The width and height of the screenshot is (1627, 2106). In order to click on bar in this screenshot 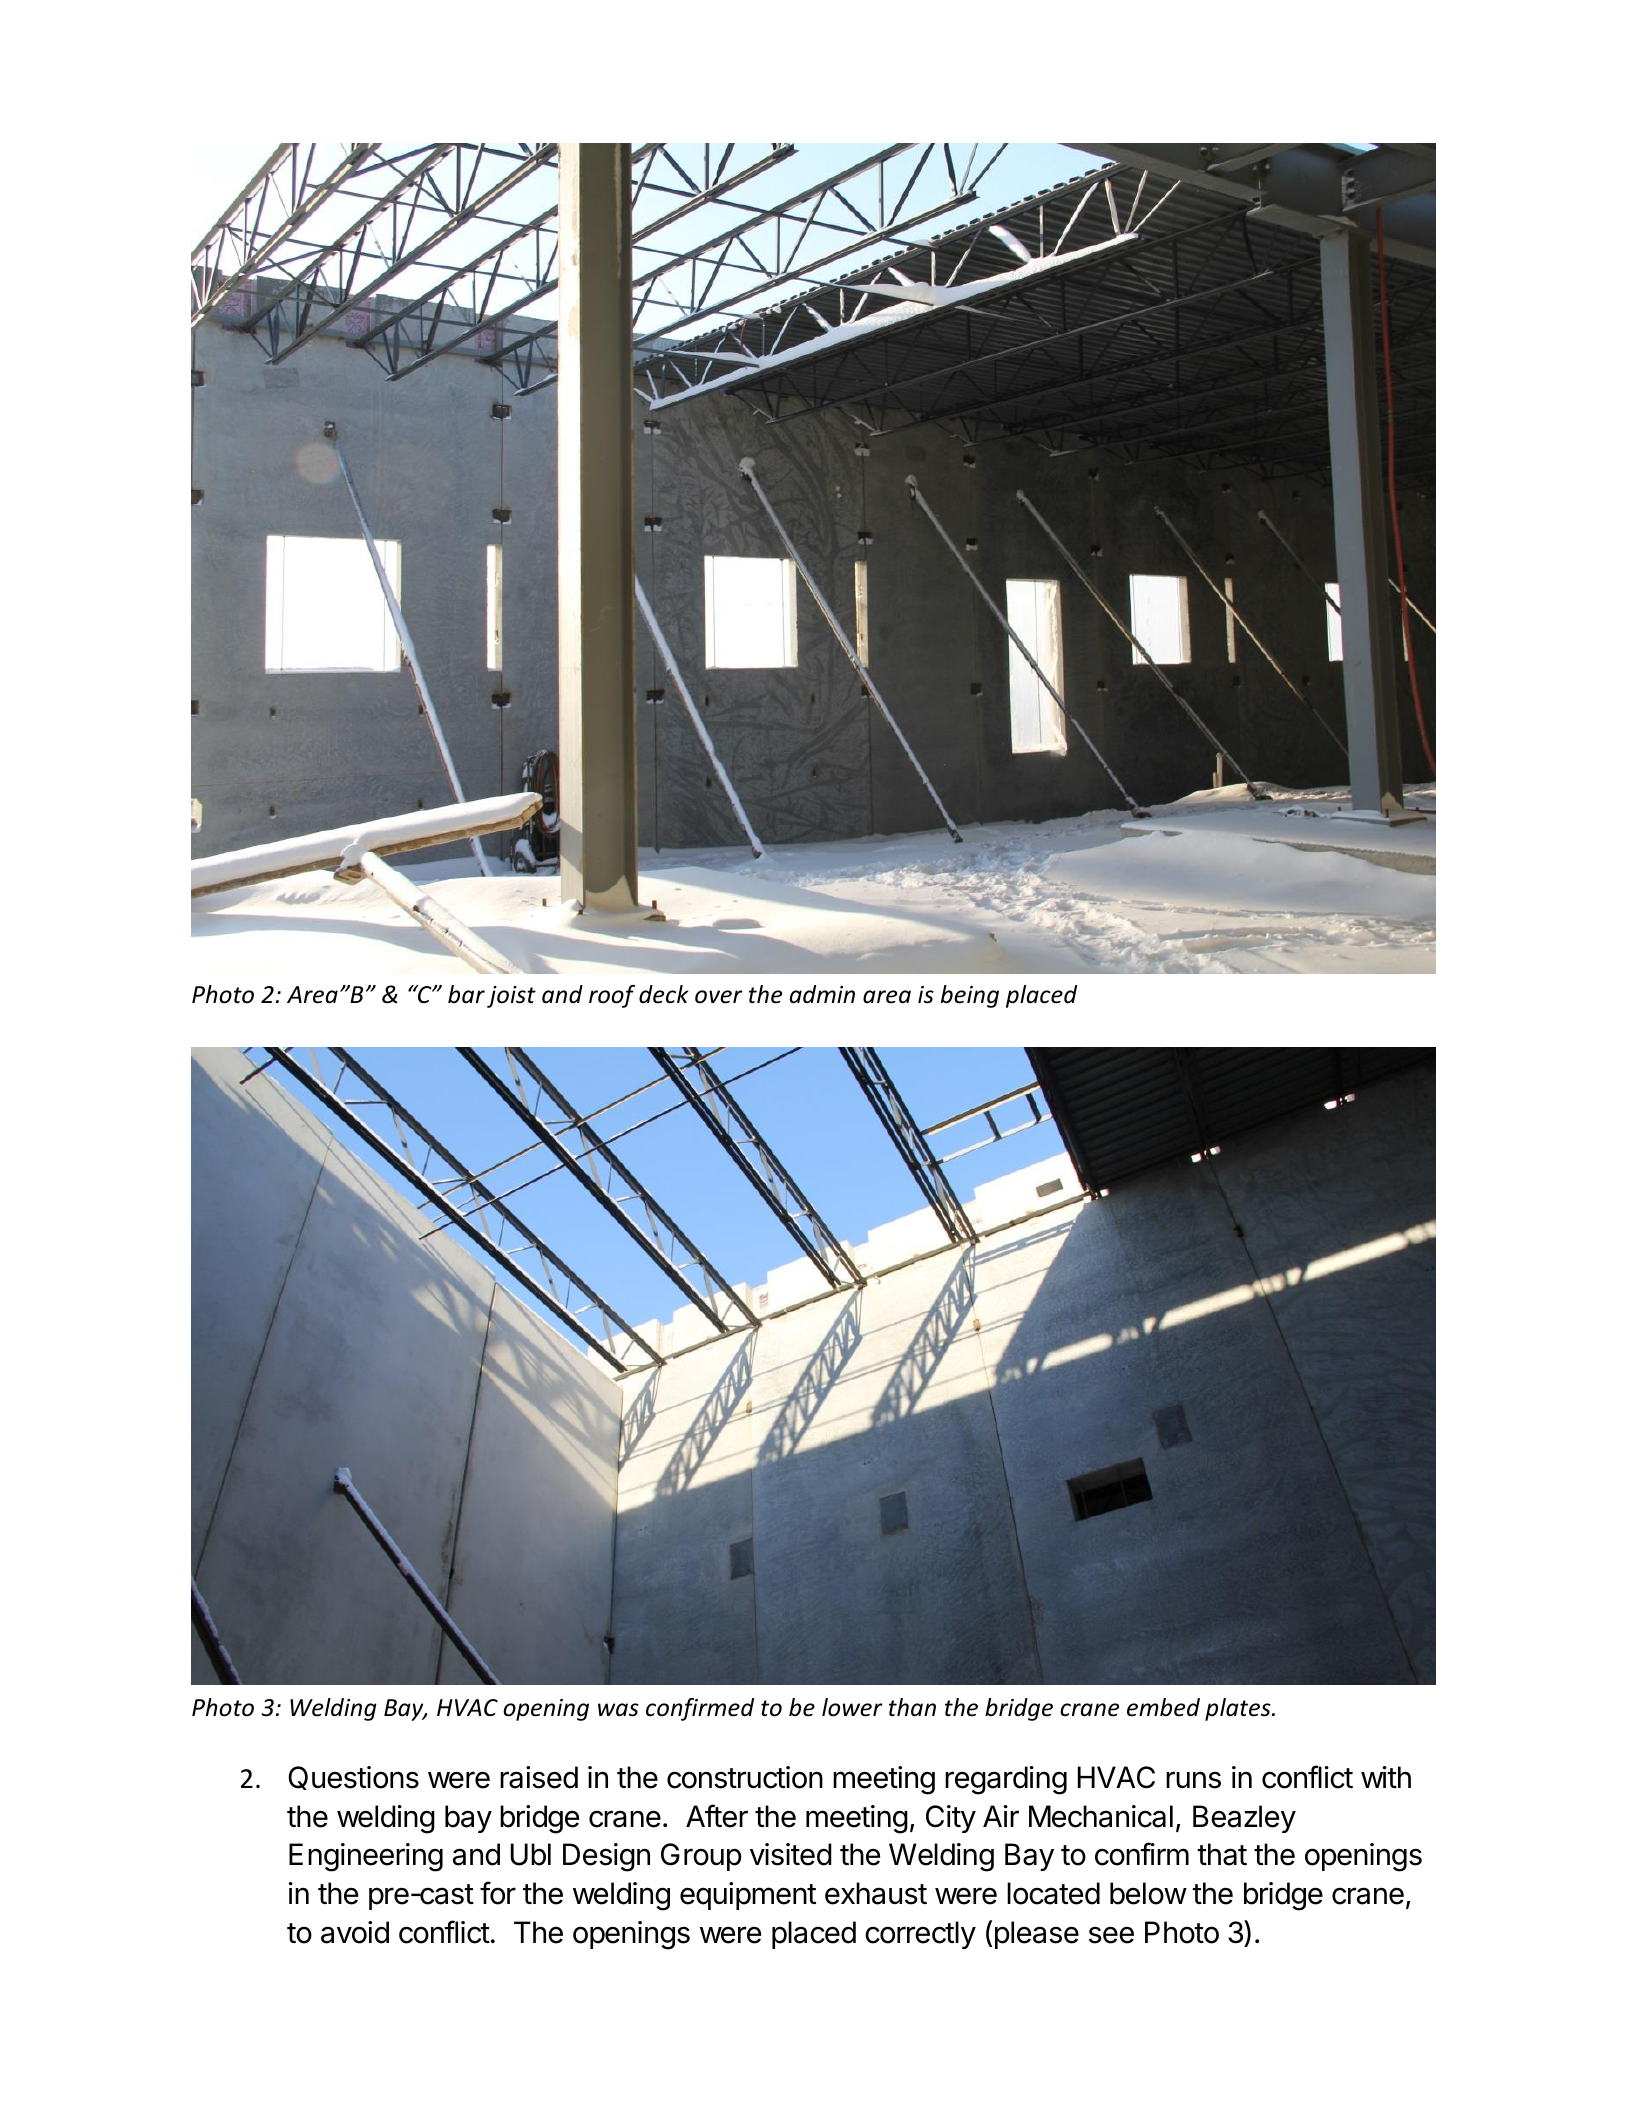, I will do `click(466, 994)`.
